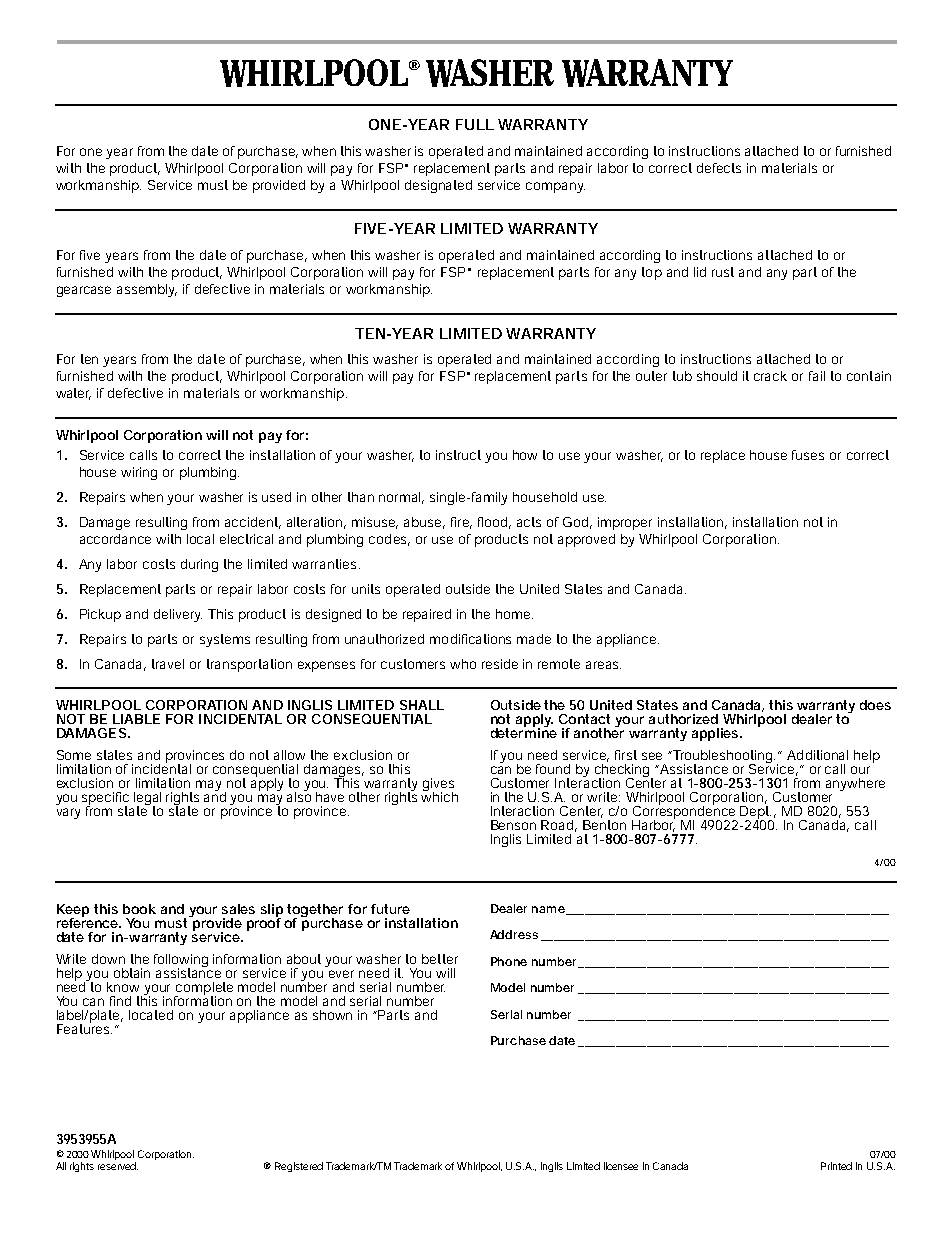  Describe the element at coordinates (836, 1166) in the screenshot. I see `Printed` at that location.
